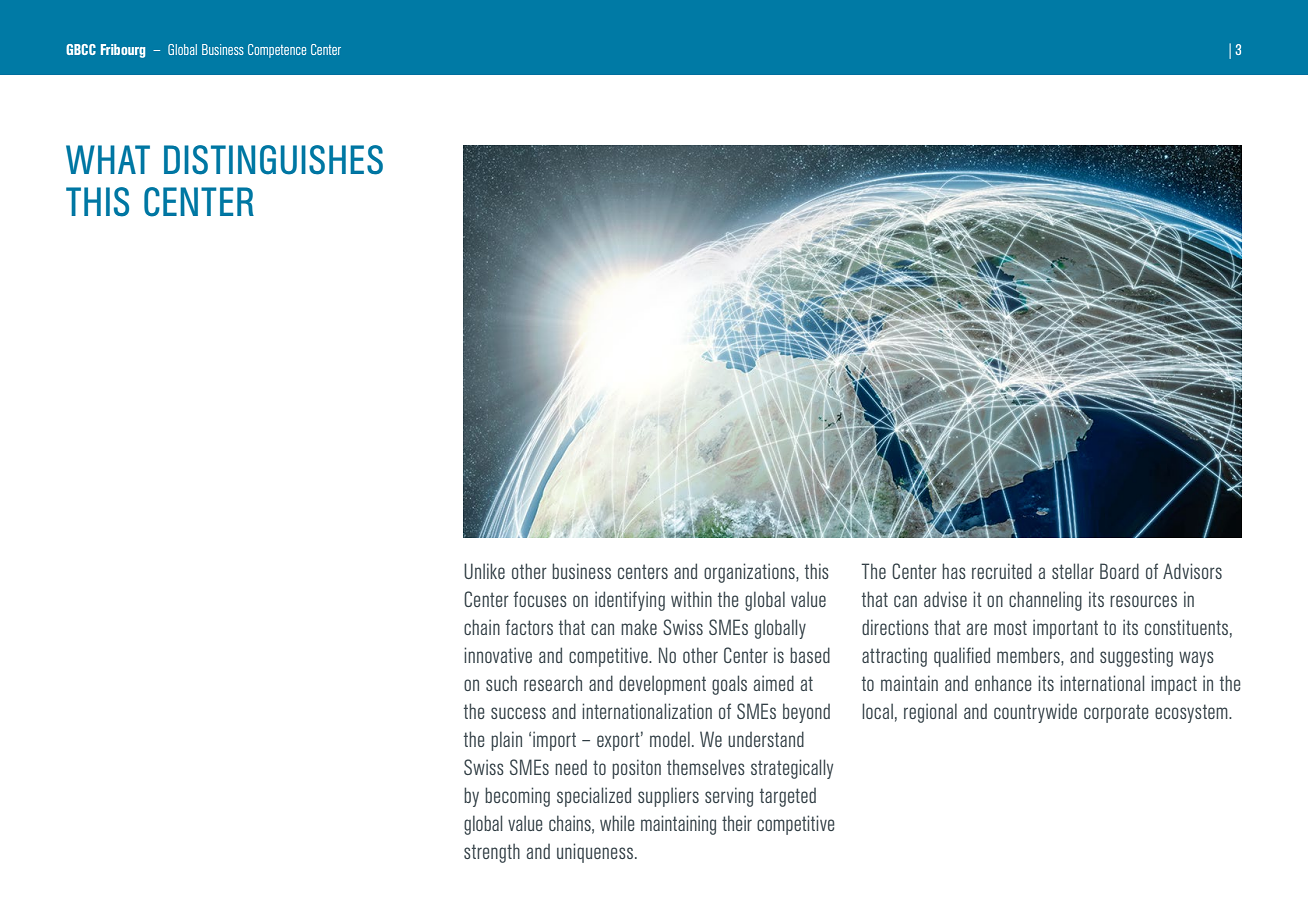 The image size is (1308, 924). What do you see at coordinates (484, 571) in the screenshot?
I see `Unlike` at bounding box center [484, 571].
